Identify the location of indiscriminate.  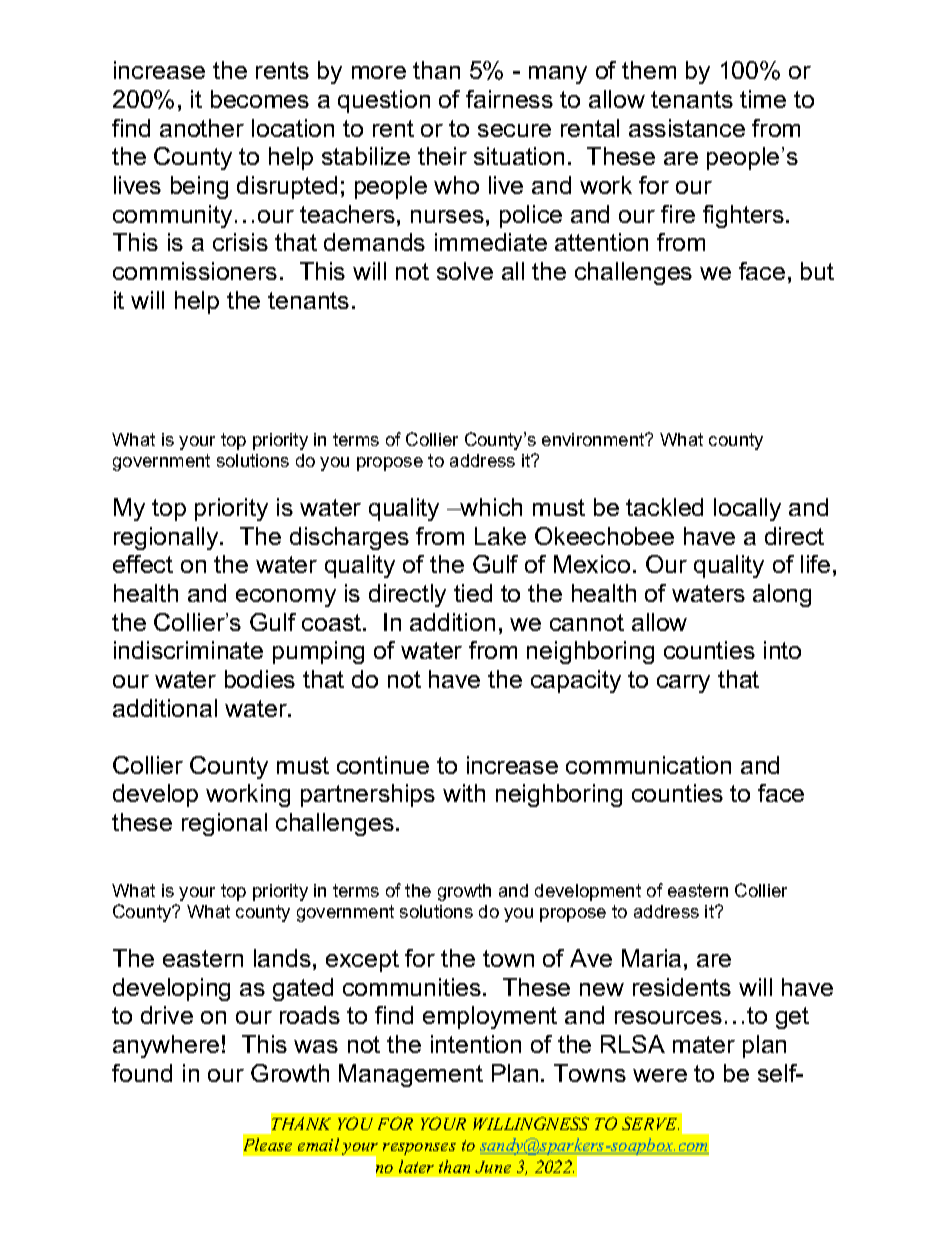
(188, 650).
